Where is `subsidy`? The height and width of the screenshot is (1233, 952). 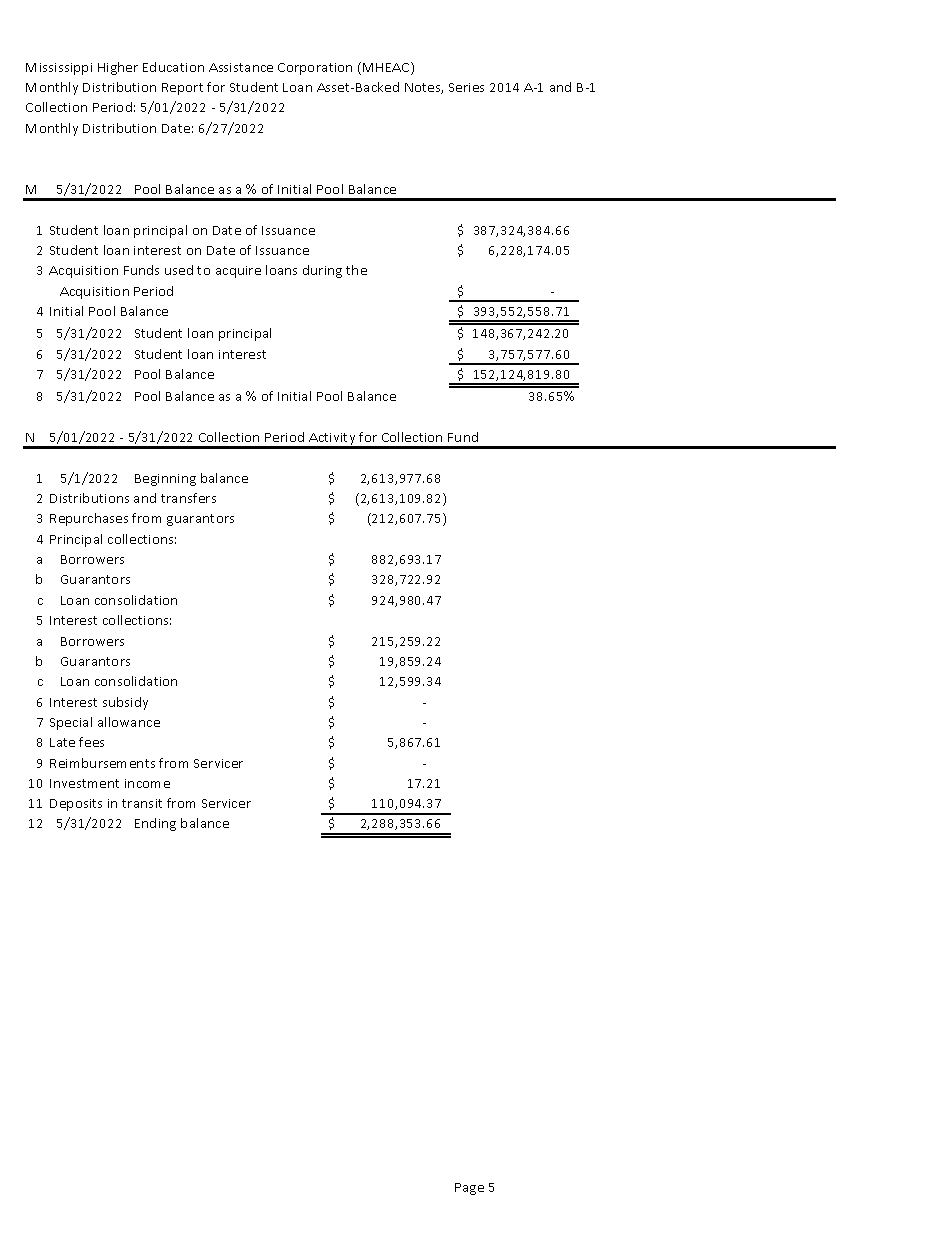
subsidy is located at coordinates (125, 703).
